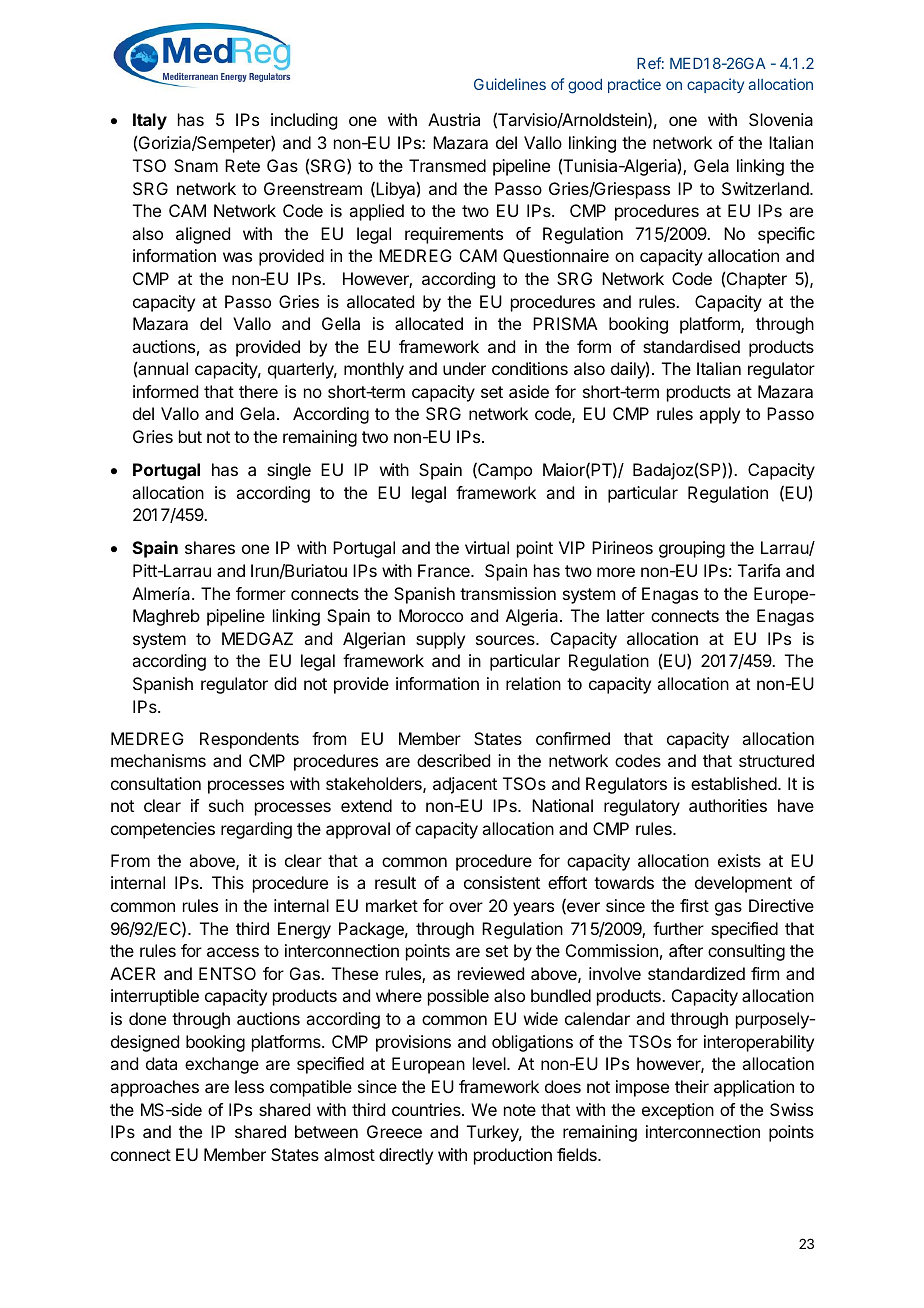  What do you see at coordinates (781, 119) in the screenshot?
I see `Slovenia` at bounding box center [781, 119].
